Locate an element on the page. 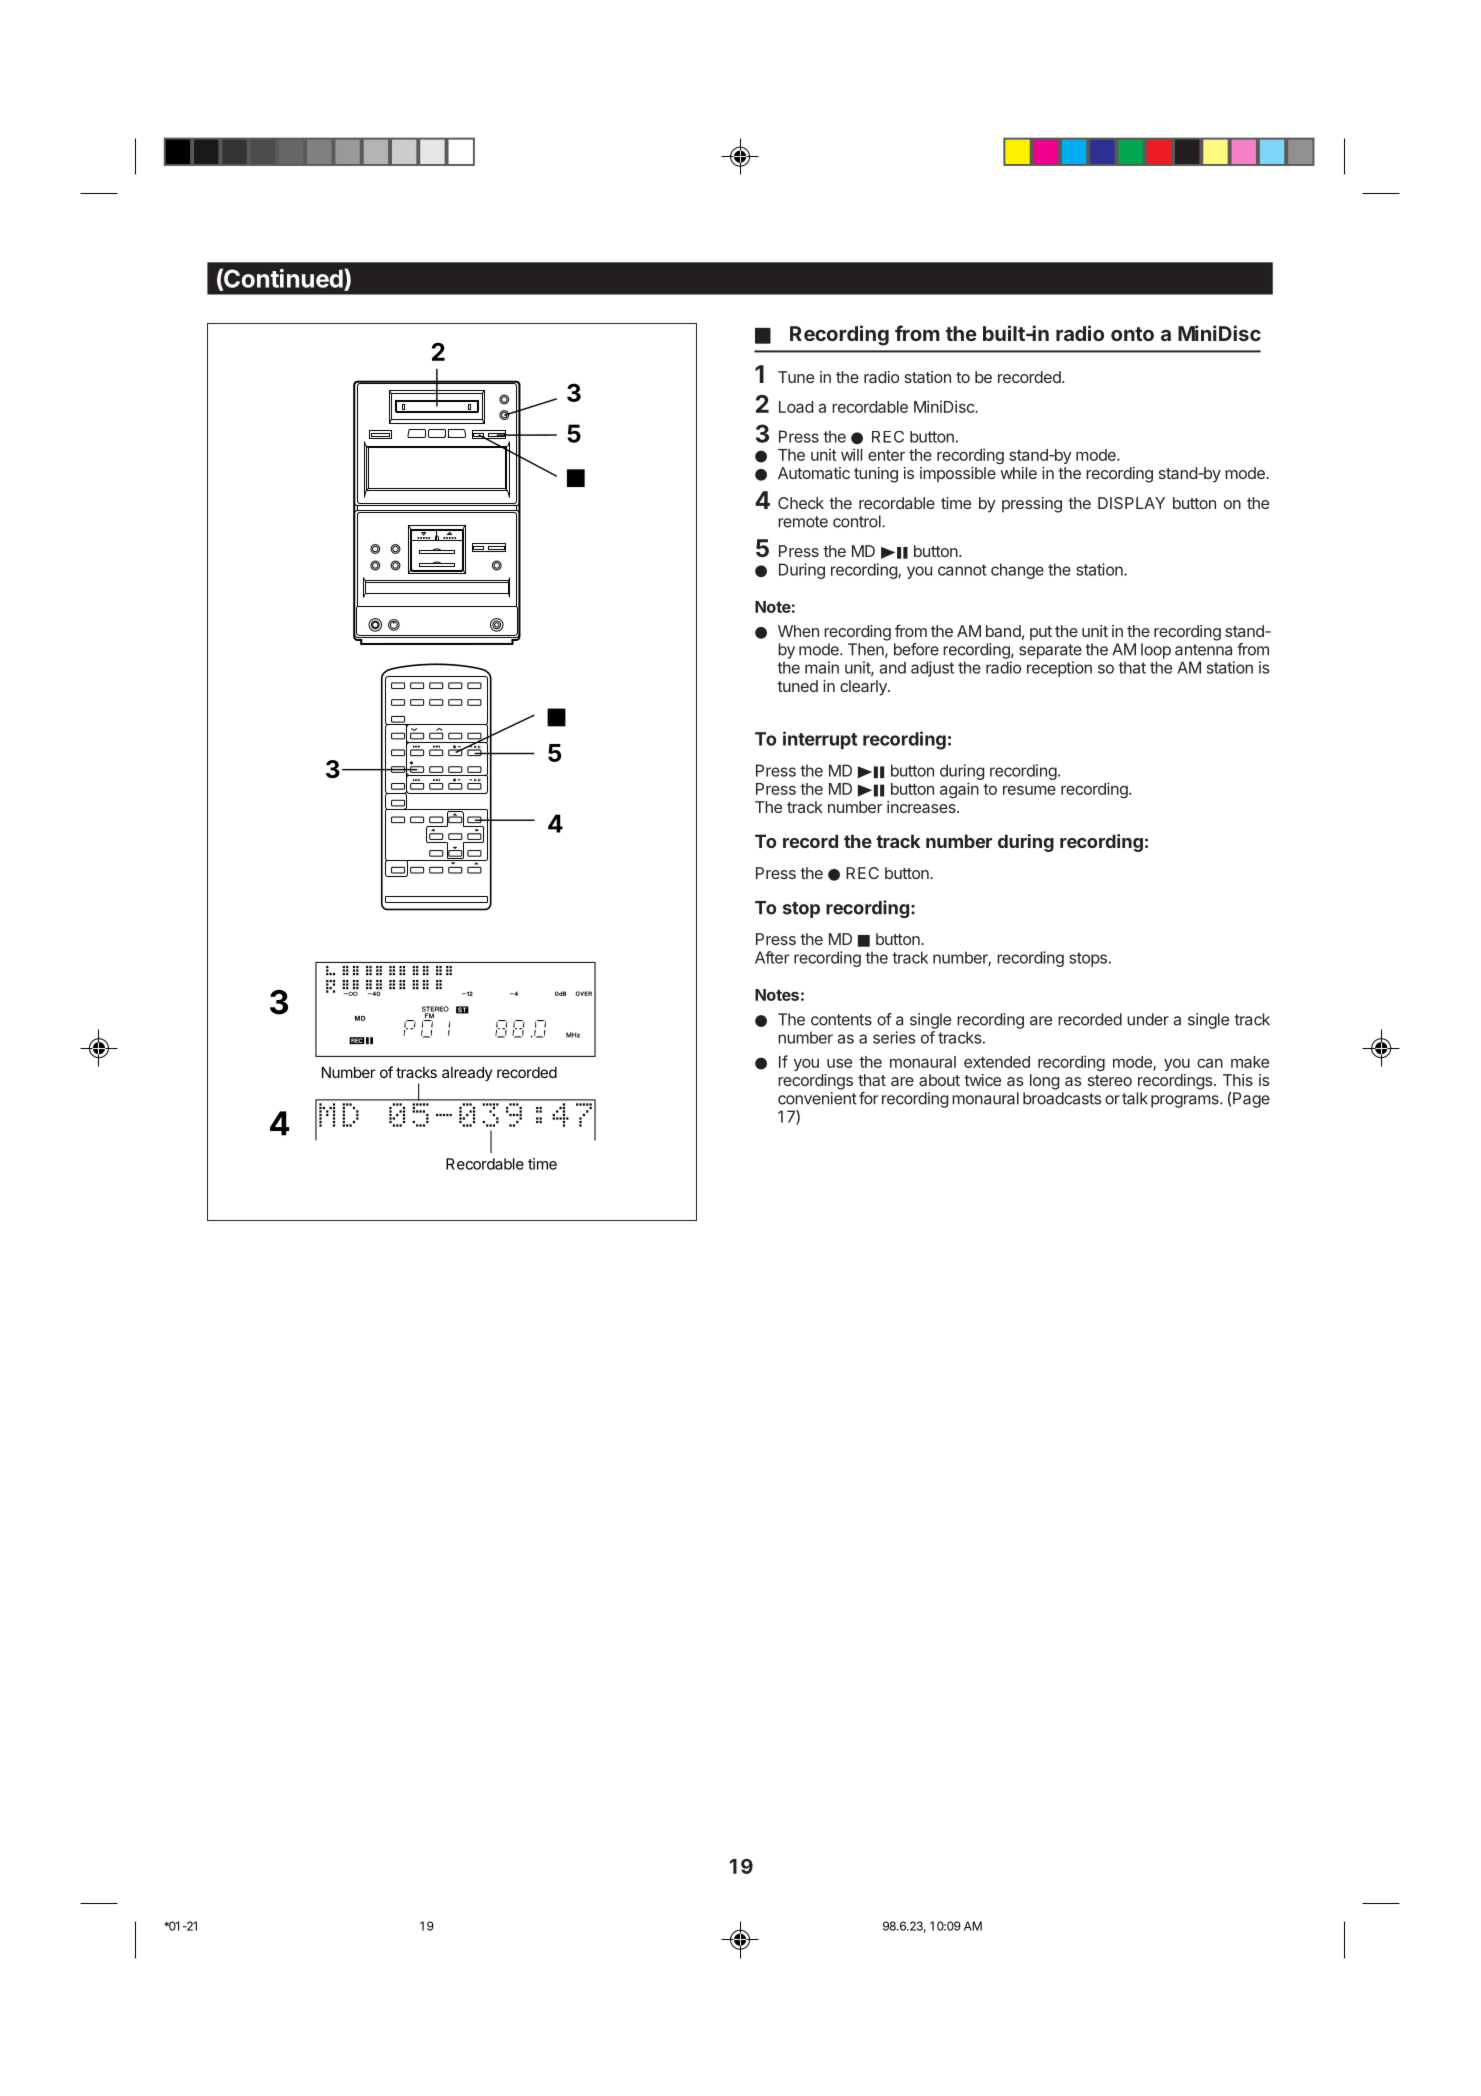  onto is located at coordinates (1132, 334).
